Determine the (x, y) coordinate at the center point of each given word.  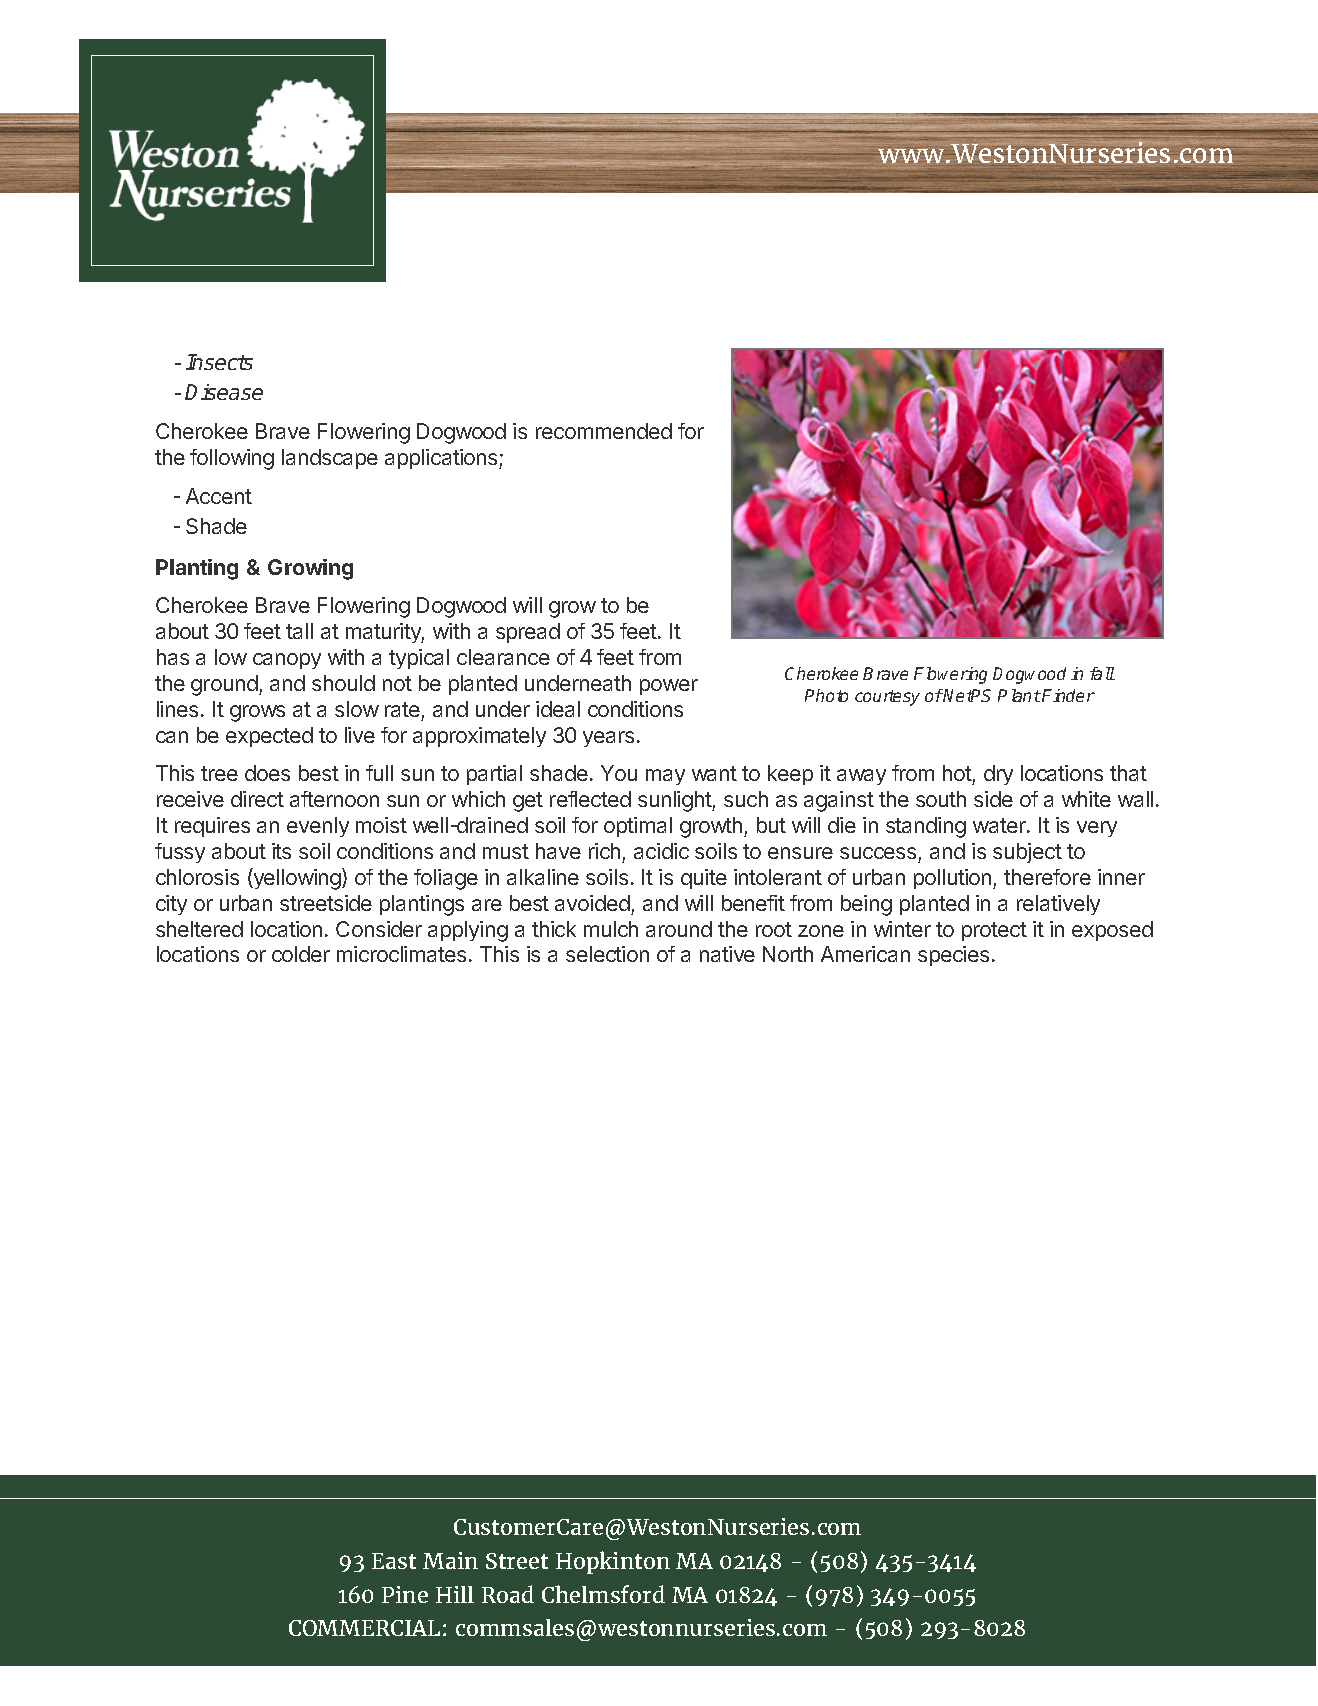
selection (607, 954)
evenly (318, 827)
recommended (604, 431)
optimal (638, 827)
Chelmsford (603, 1594)
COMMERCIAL (364, 1628)
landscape (330, 459)
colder (301, 954)
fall (1102, 673)
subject (1027, 853)
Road (508, 1594)
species (953, 956)
